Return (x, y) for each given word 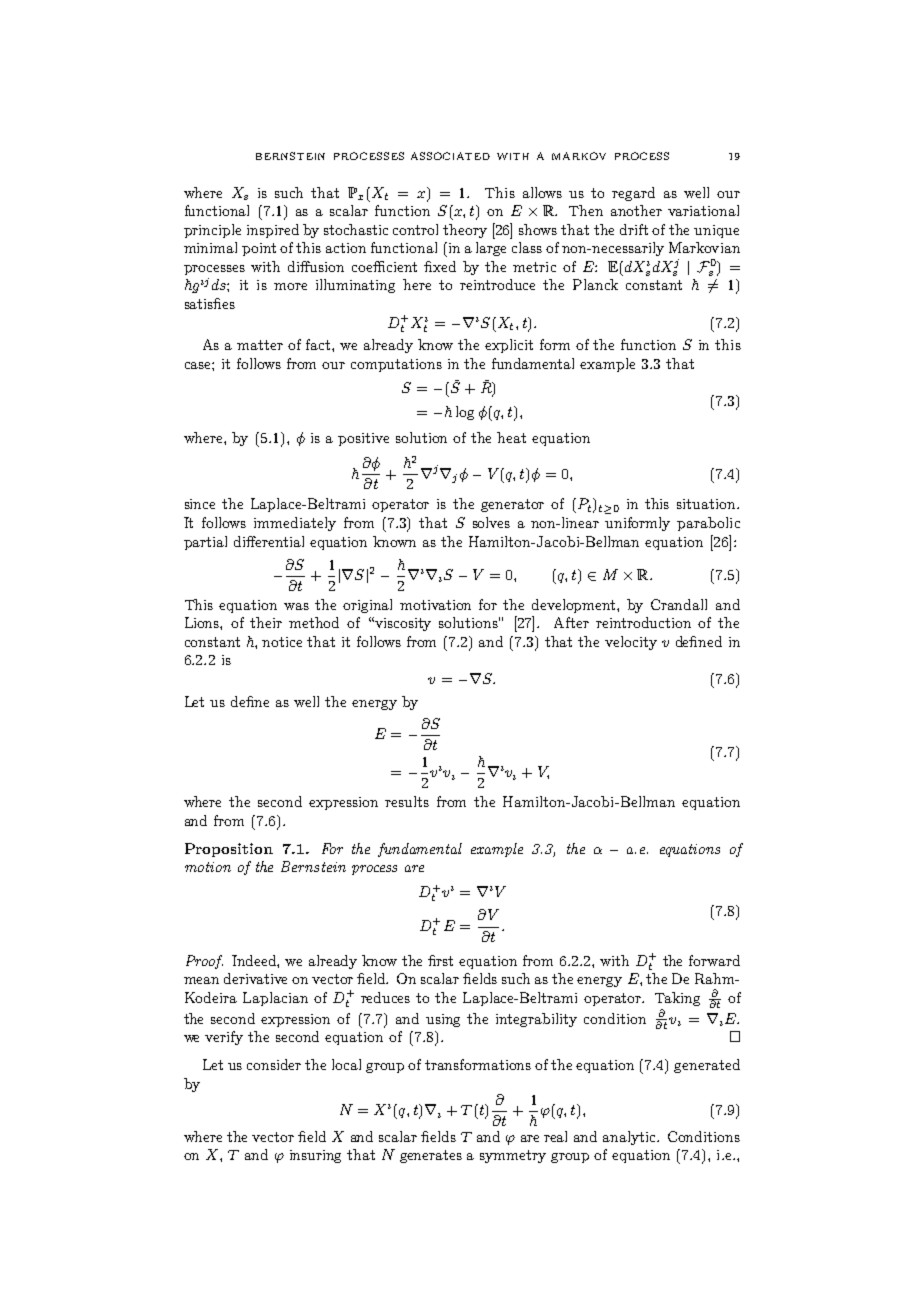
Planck (595, 284)
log (465, 413)
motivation (435, 605)
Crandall (679, 604)
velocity (631, 643)
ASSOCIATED (450, 156)
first (440, 960)
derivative (255, 978)
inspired (273, 231)
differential (269, 541)
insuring (315, 1156)
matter (260, 345)
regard (633, 194)
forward (714, 960)
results (407, 801)
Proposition (229, 850)
